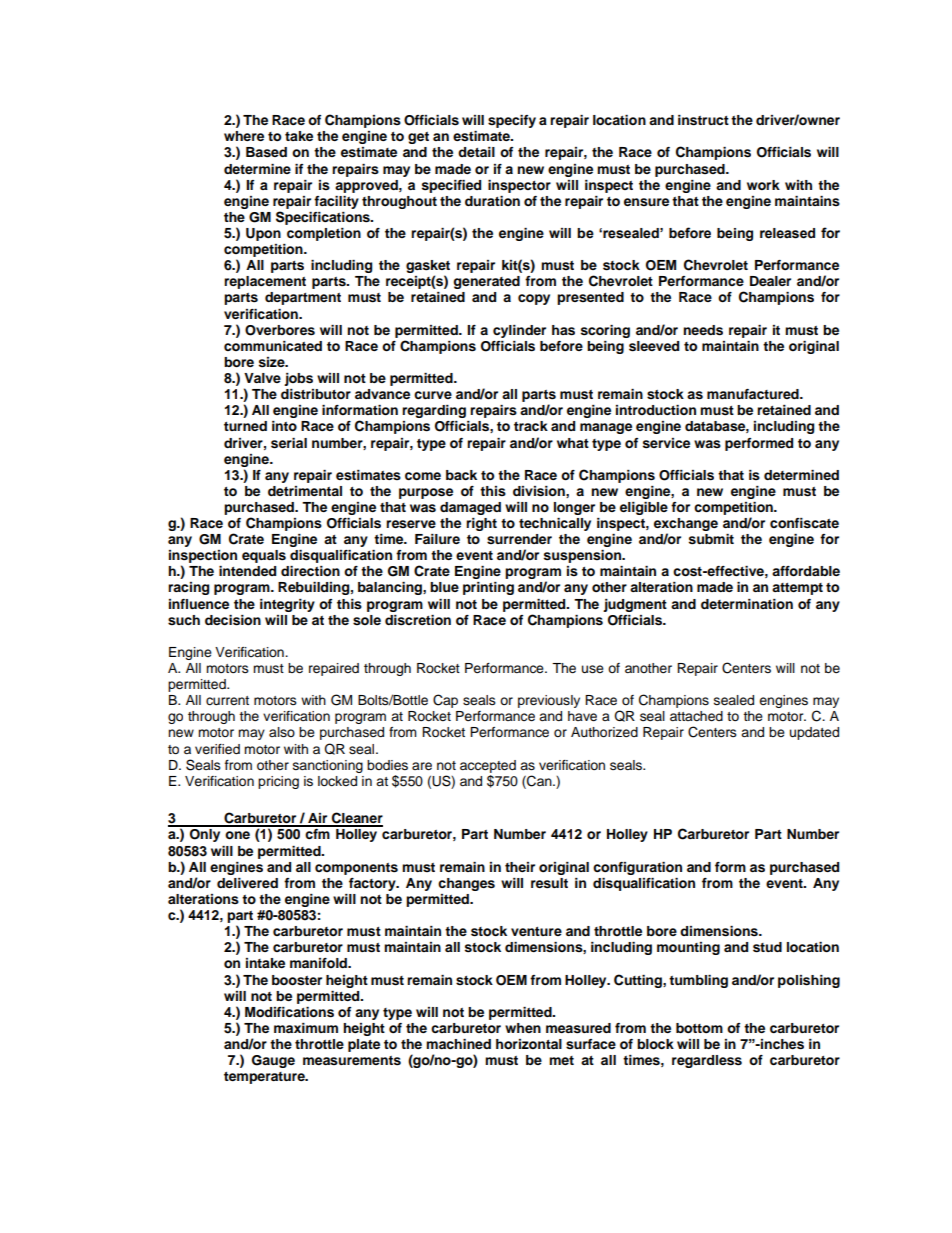 The image size is (952, 1233). Describe the element at coordinates (488, 588) in the page. I see `printing` at that location.
